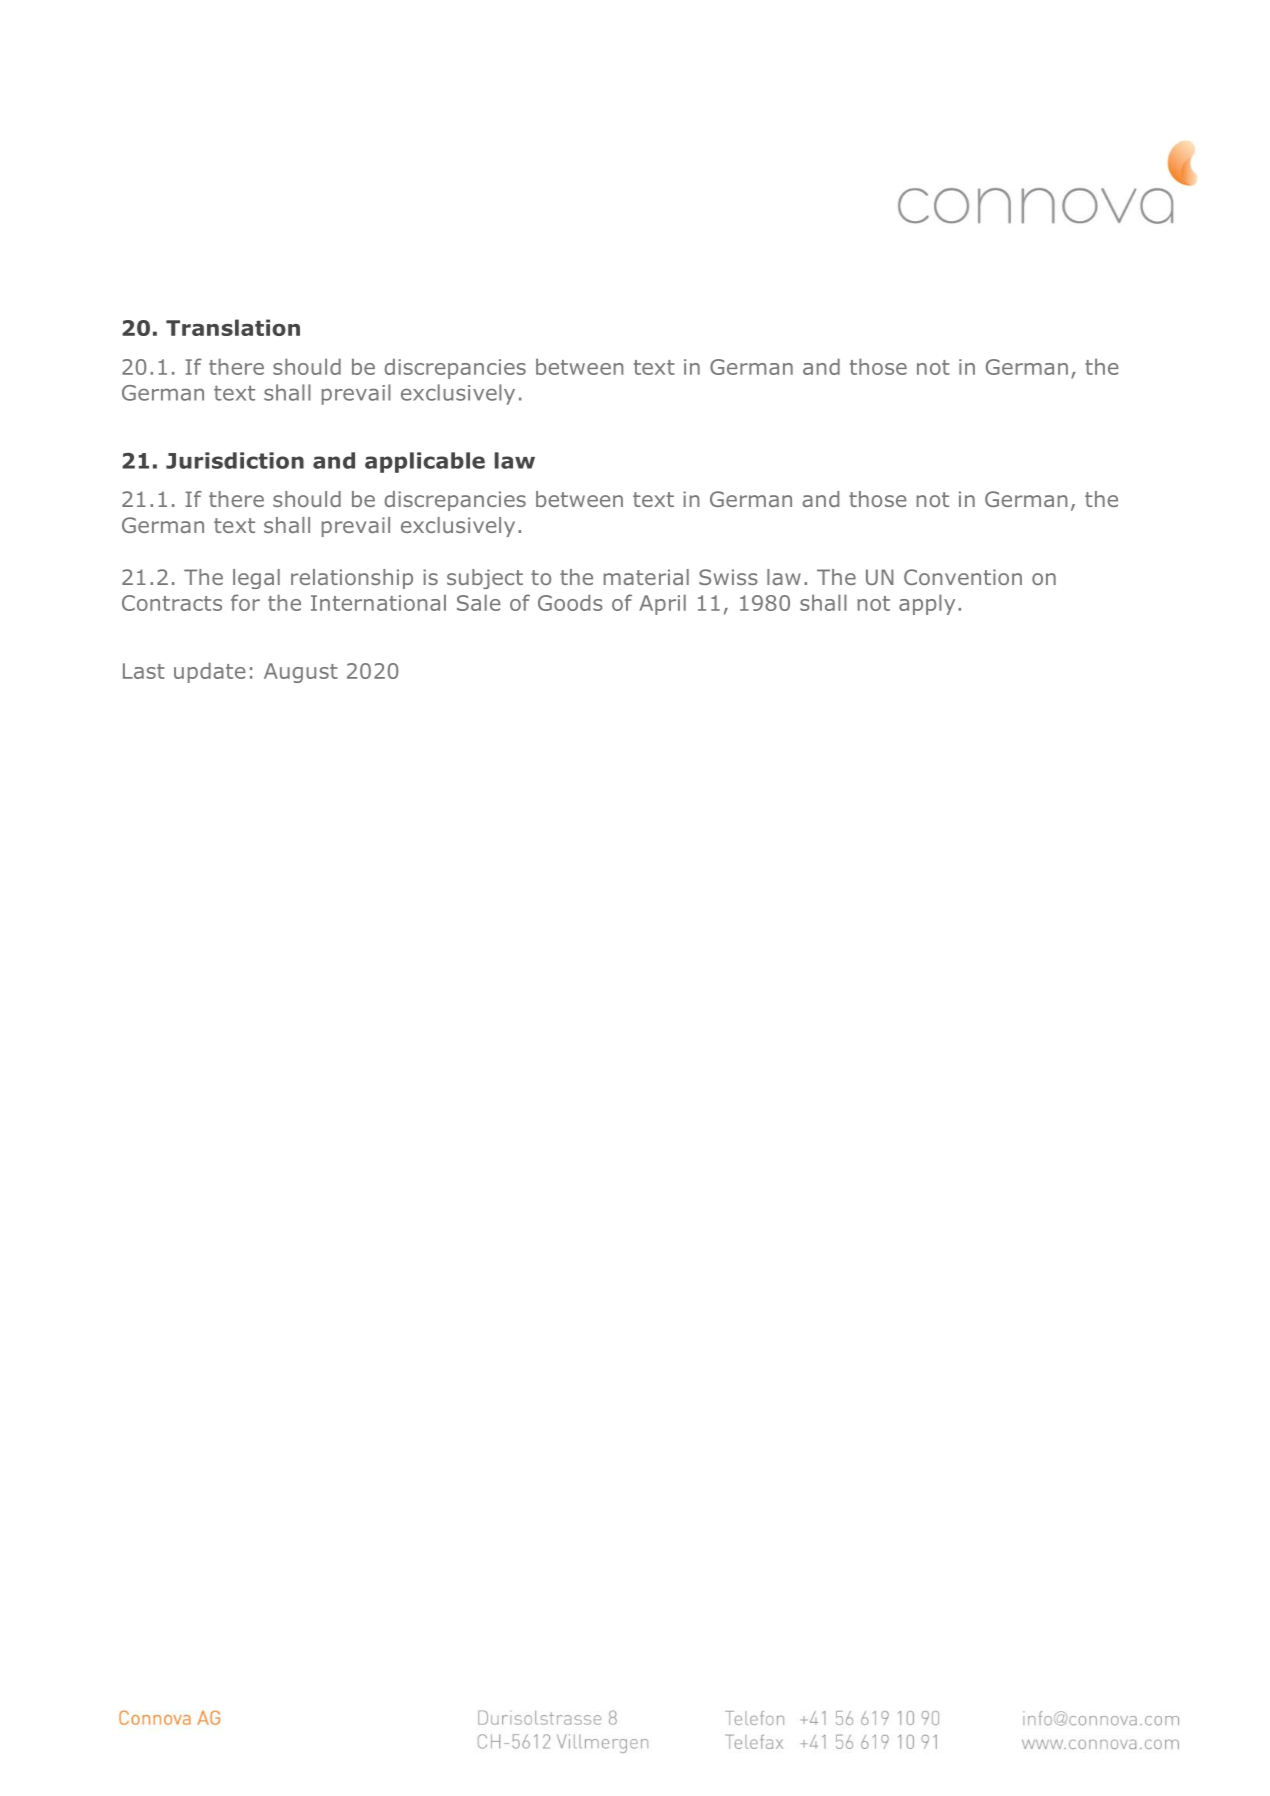  Describe the element at coordinates (963, 577) in the page. I see `Convention` at that location.
